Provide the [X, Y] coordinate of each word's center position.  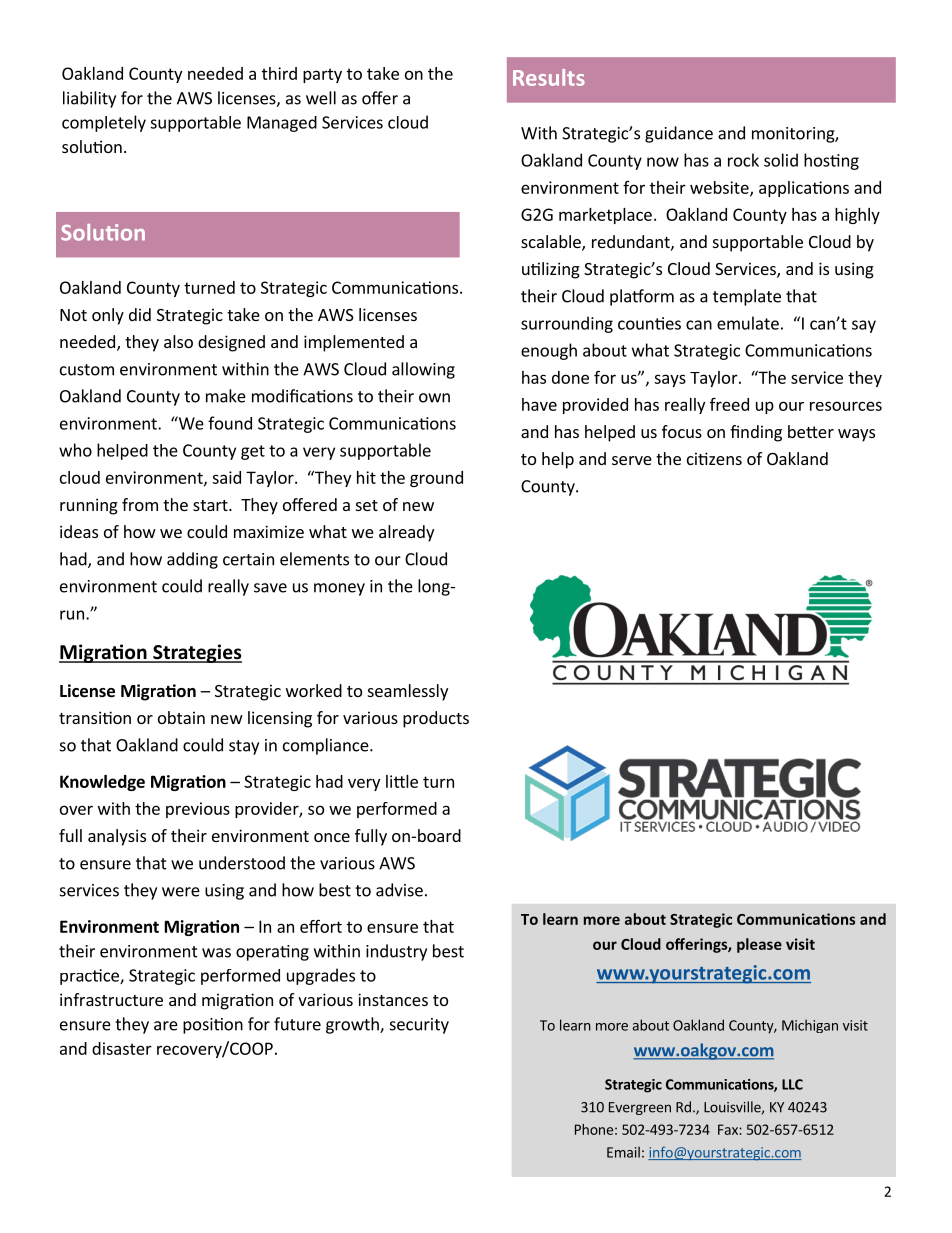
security [419, 1026]
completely [104, 123]
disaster [122, 1048]
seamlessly [408, 692]
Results [549, 77]
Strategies [196, 653]
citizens [714, 458]
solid [781, 160]
